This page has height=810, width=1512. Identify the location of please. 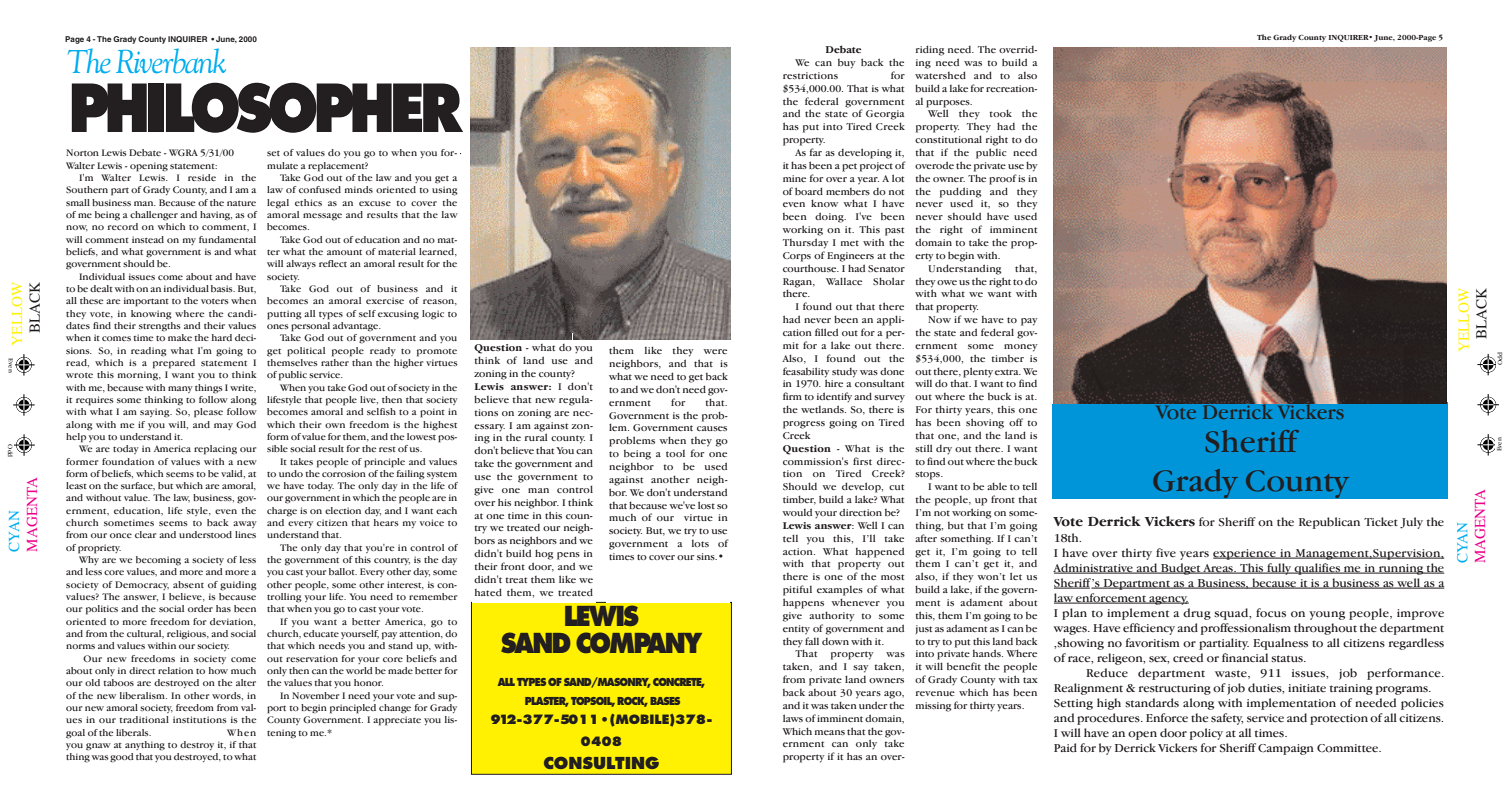
(208, 413).
